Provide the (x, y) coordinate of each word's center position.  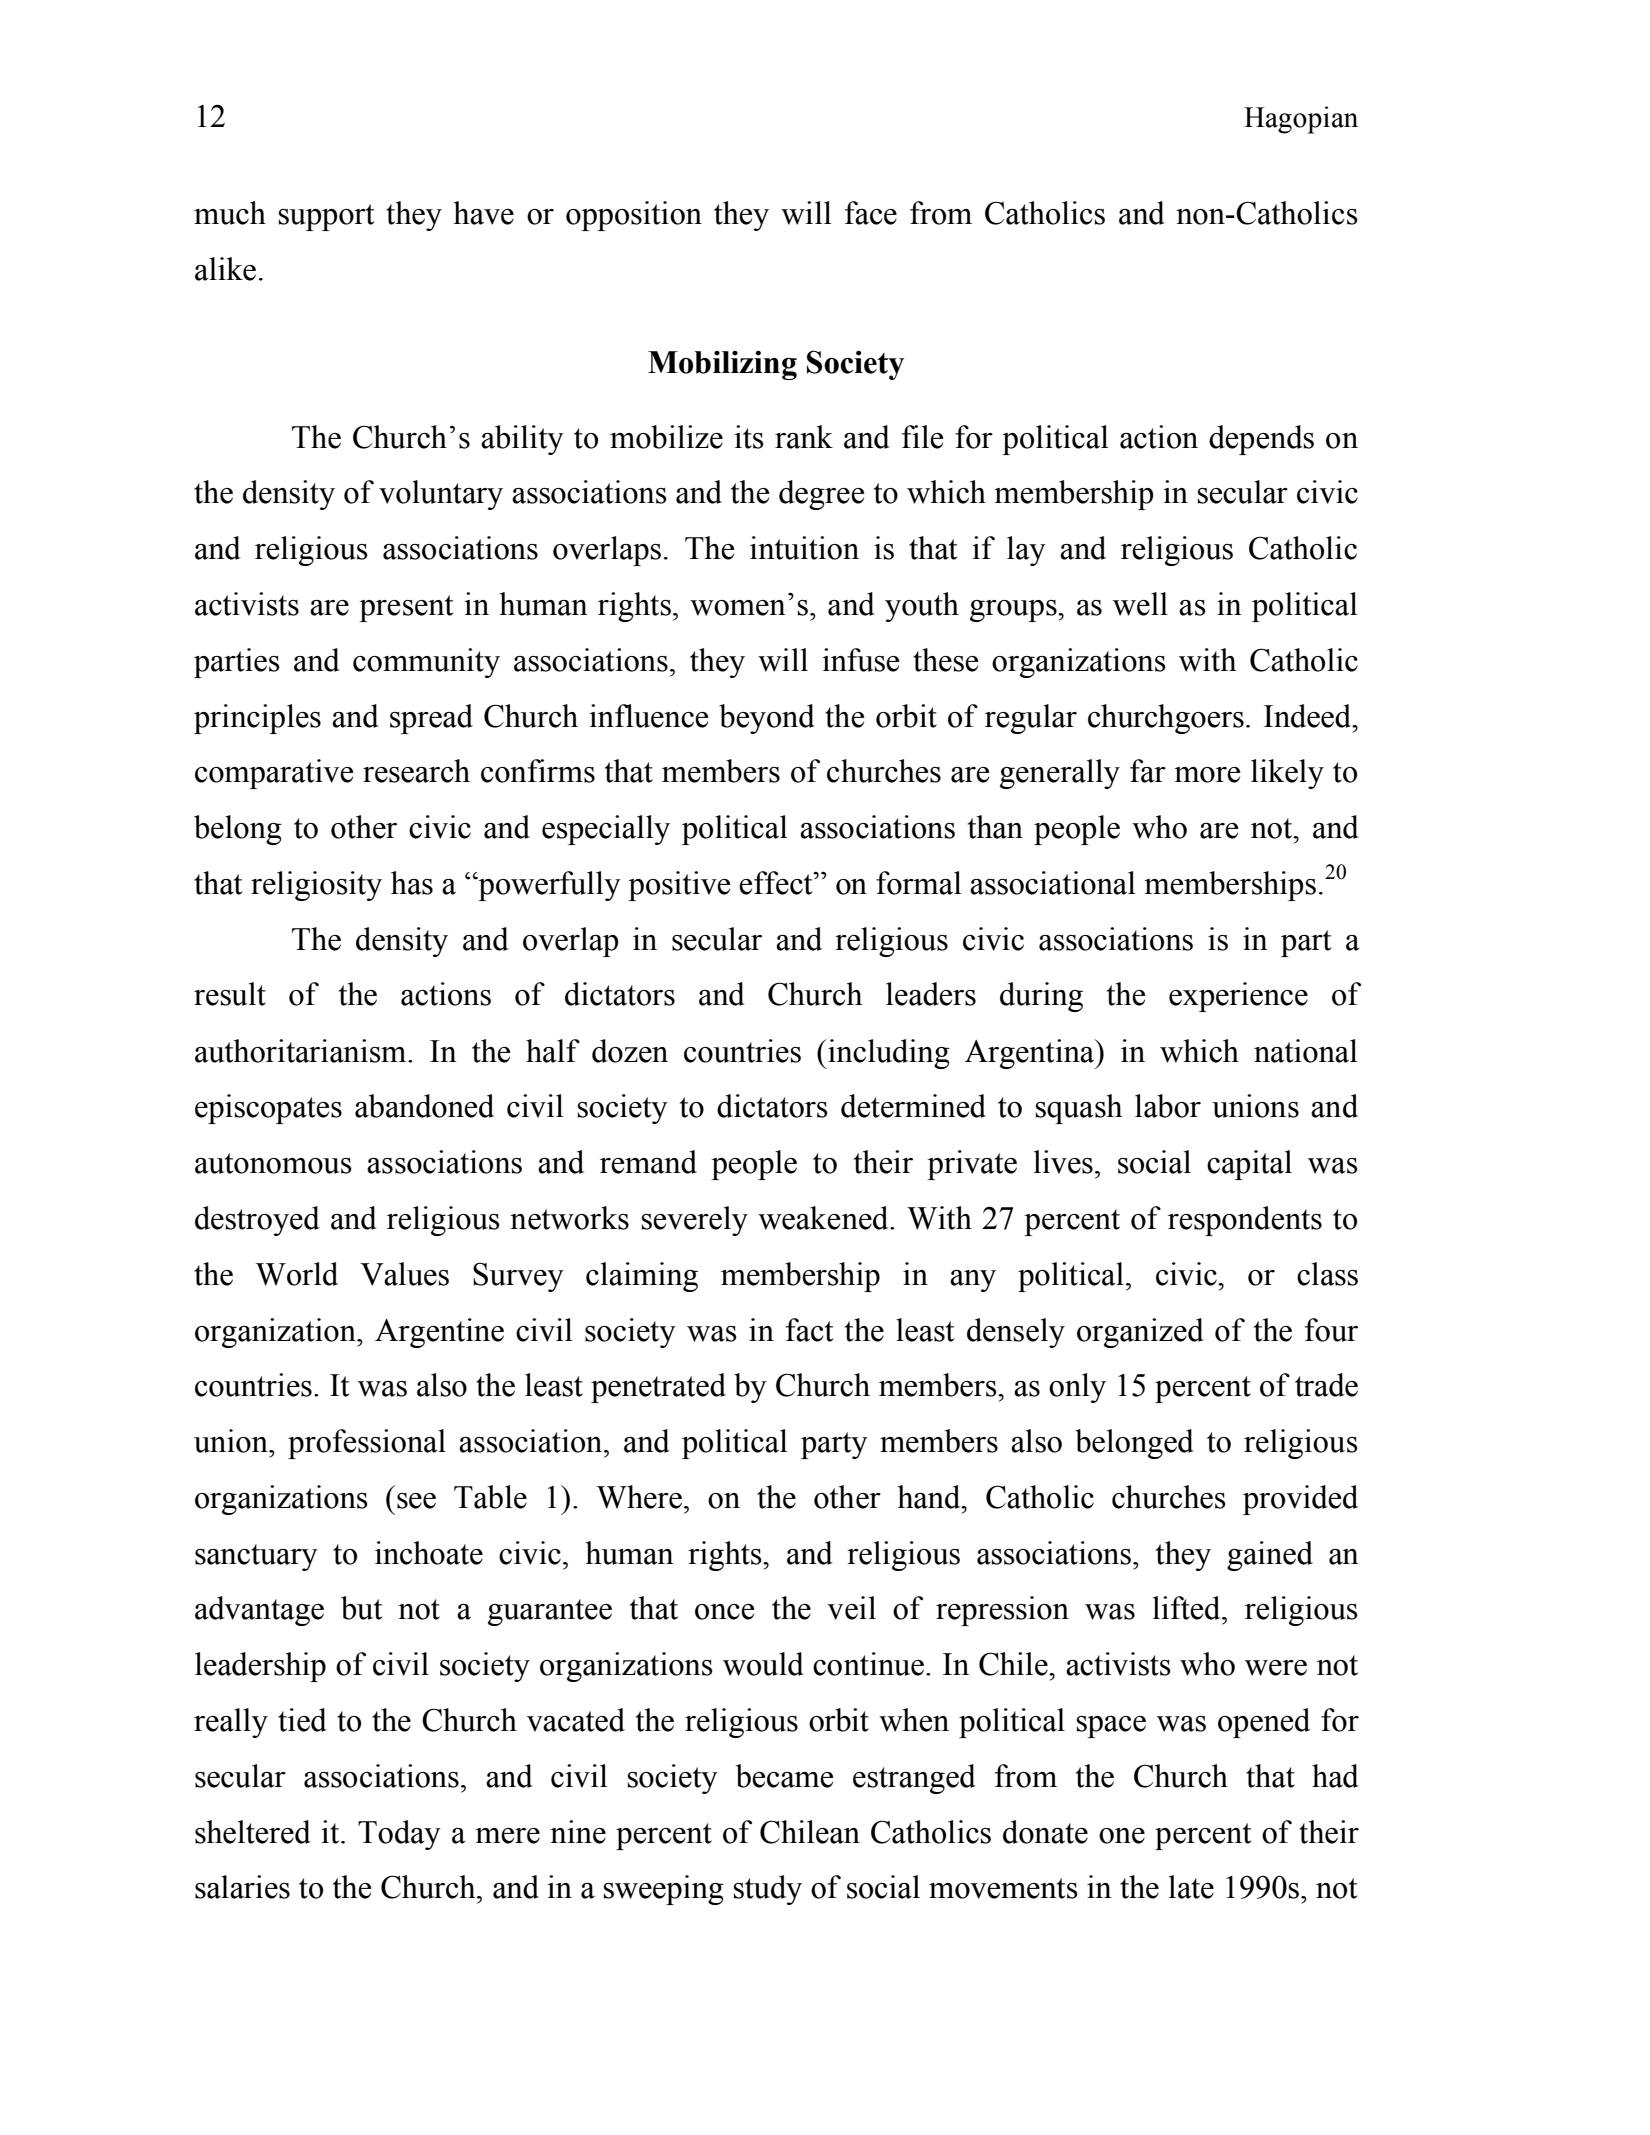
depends (1261, 440)
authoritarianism (302, 1051)
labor (1168, 1106)
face (871, 213)
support (326, 217)
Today (399, 1835)
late (1191, 1887)
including (888, 1054)
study (768, 1890)
